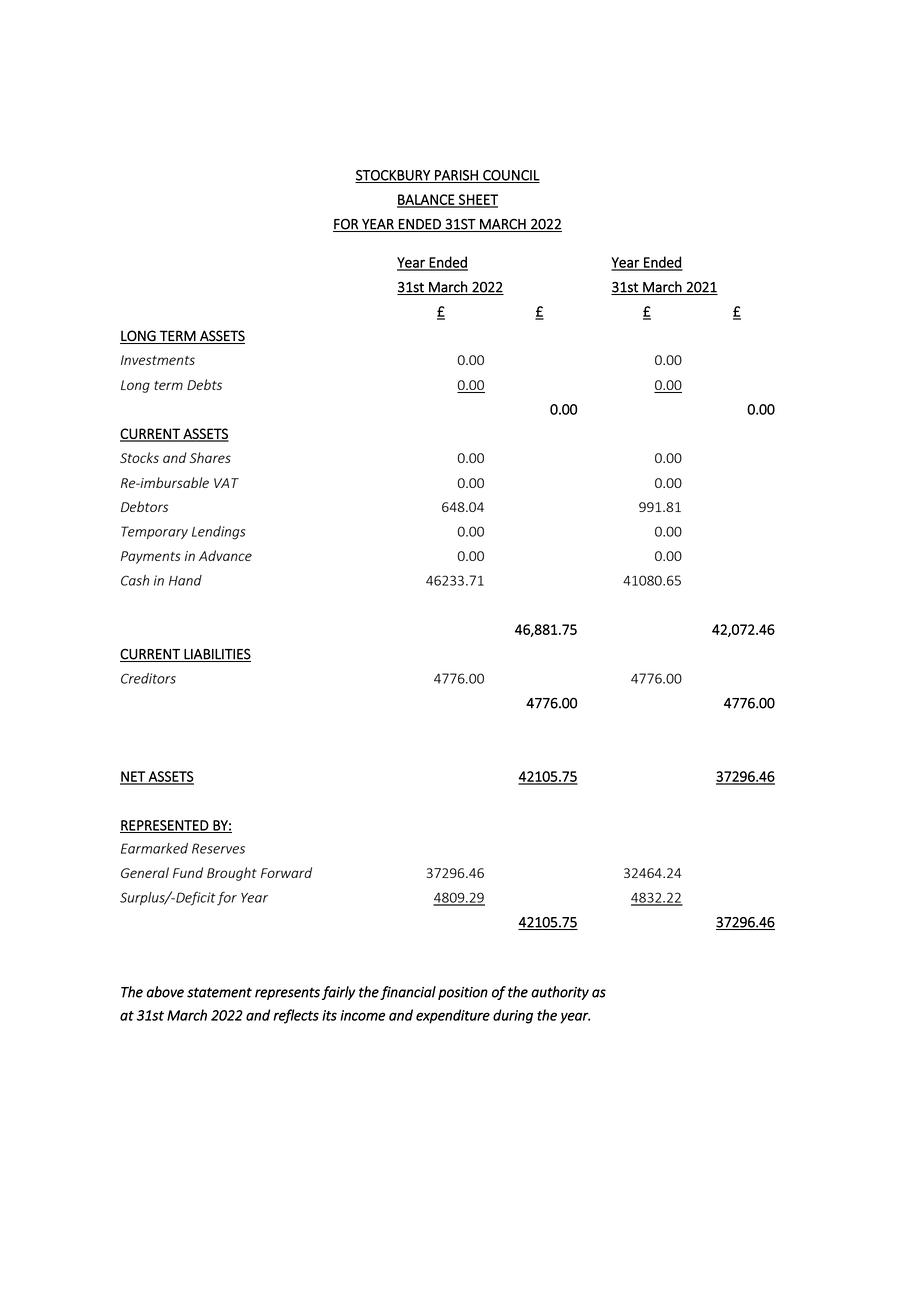  What do you see at coordinates (216, 655) in the document?
I see `LIABILITIES` at bounding box center [216, 655].
